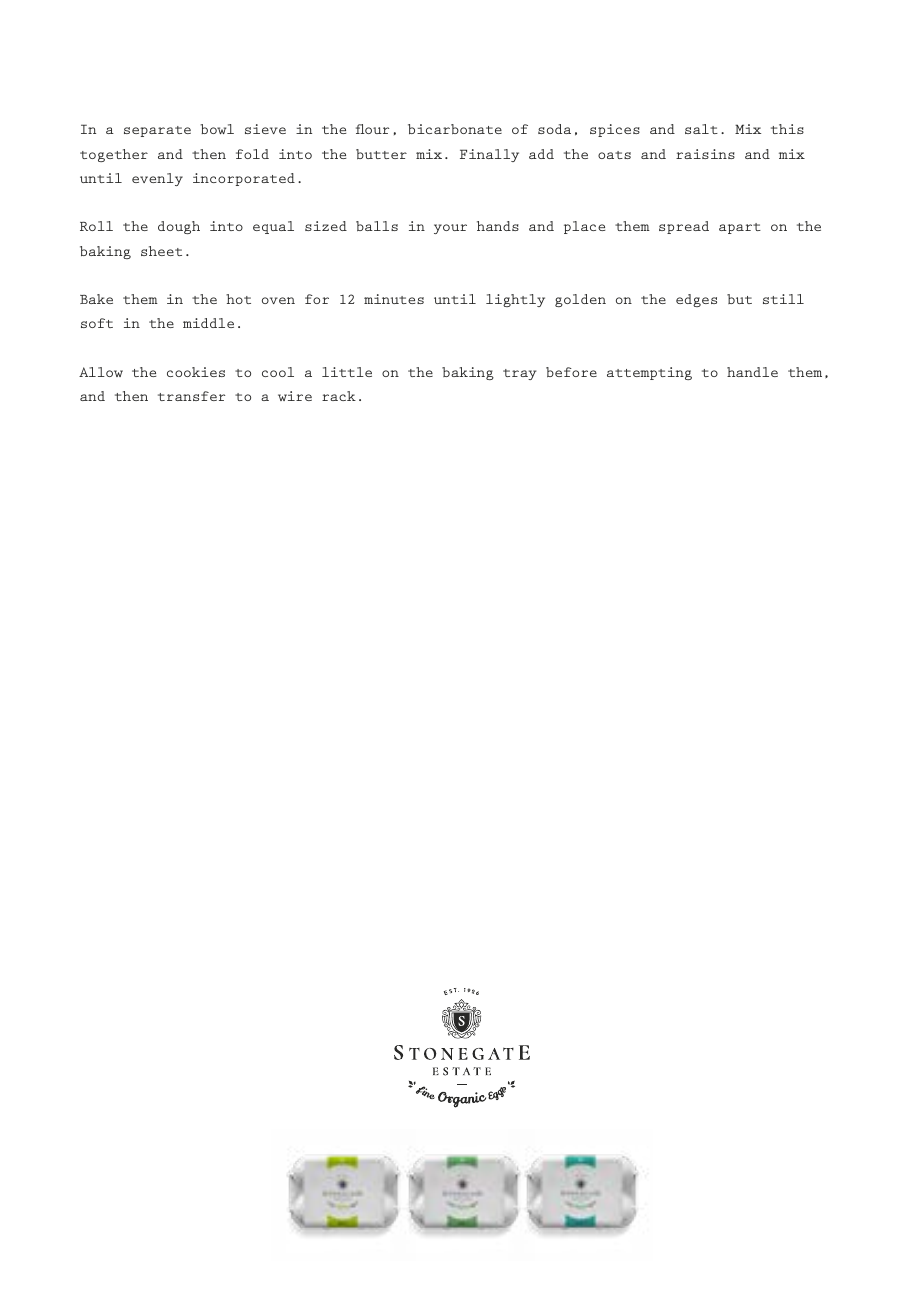  Describe the element at coordinates (649, 373) in the screenshot. I see `attempting` at that location.
